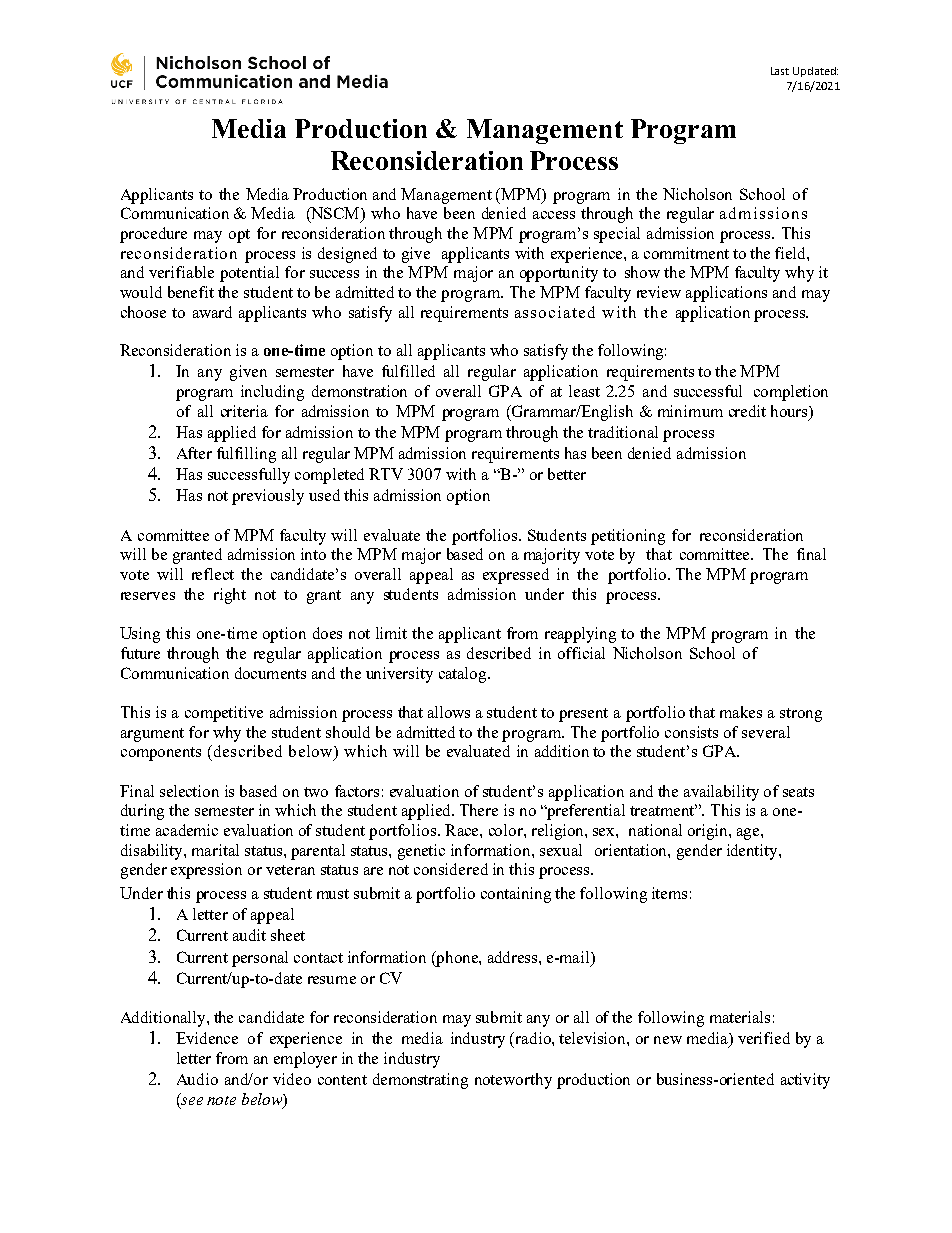 This screenshot has height=1233, width=952. Describe the element at coordinates (197, 1079) in the screenshot. I see `Audio` at that location.
